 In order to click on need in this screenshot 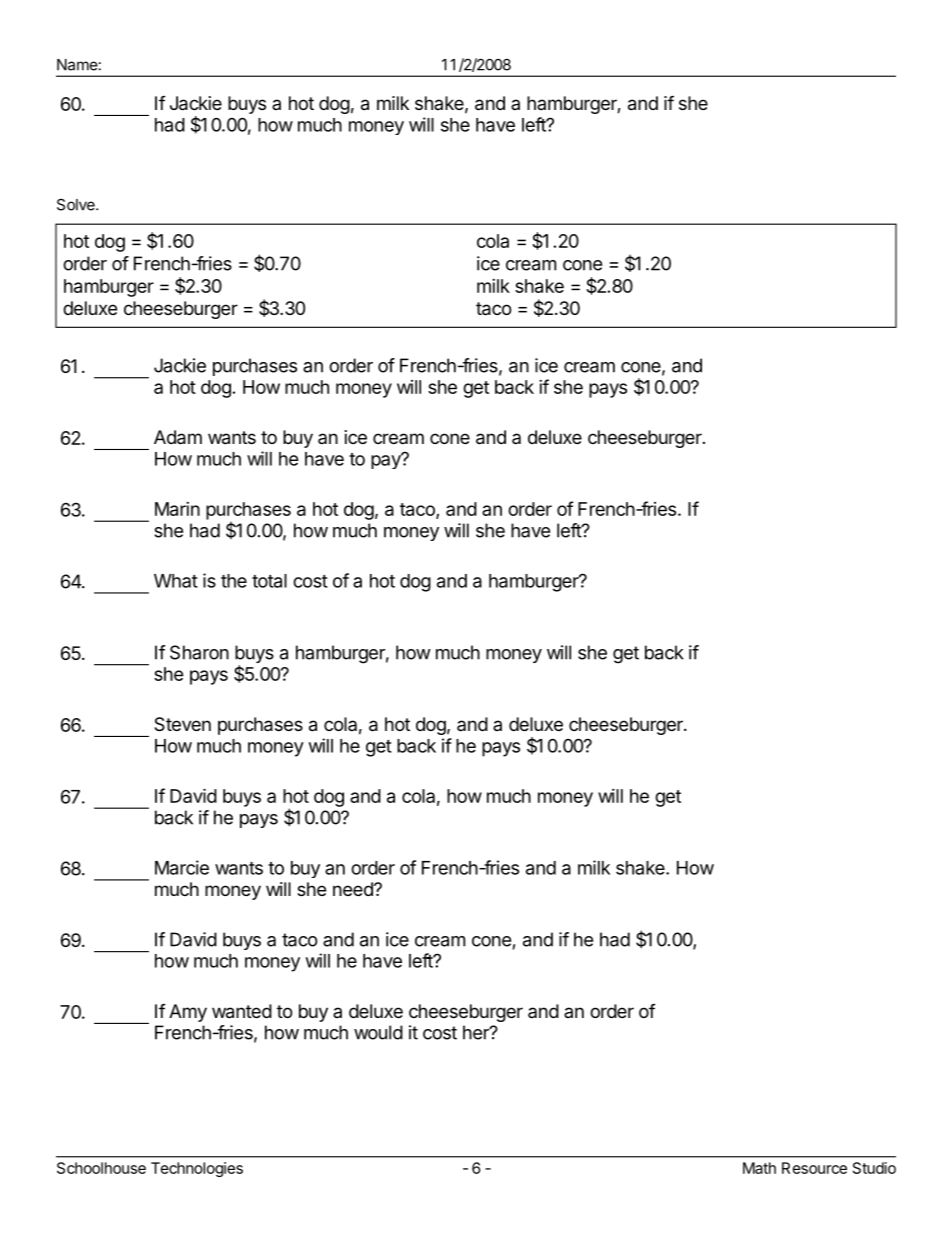, I will do `click(354, 889)`.
